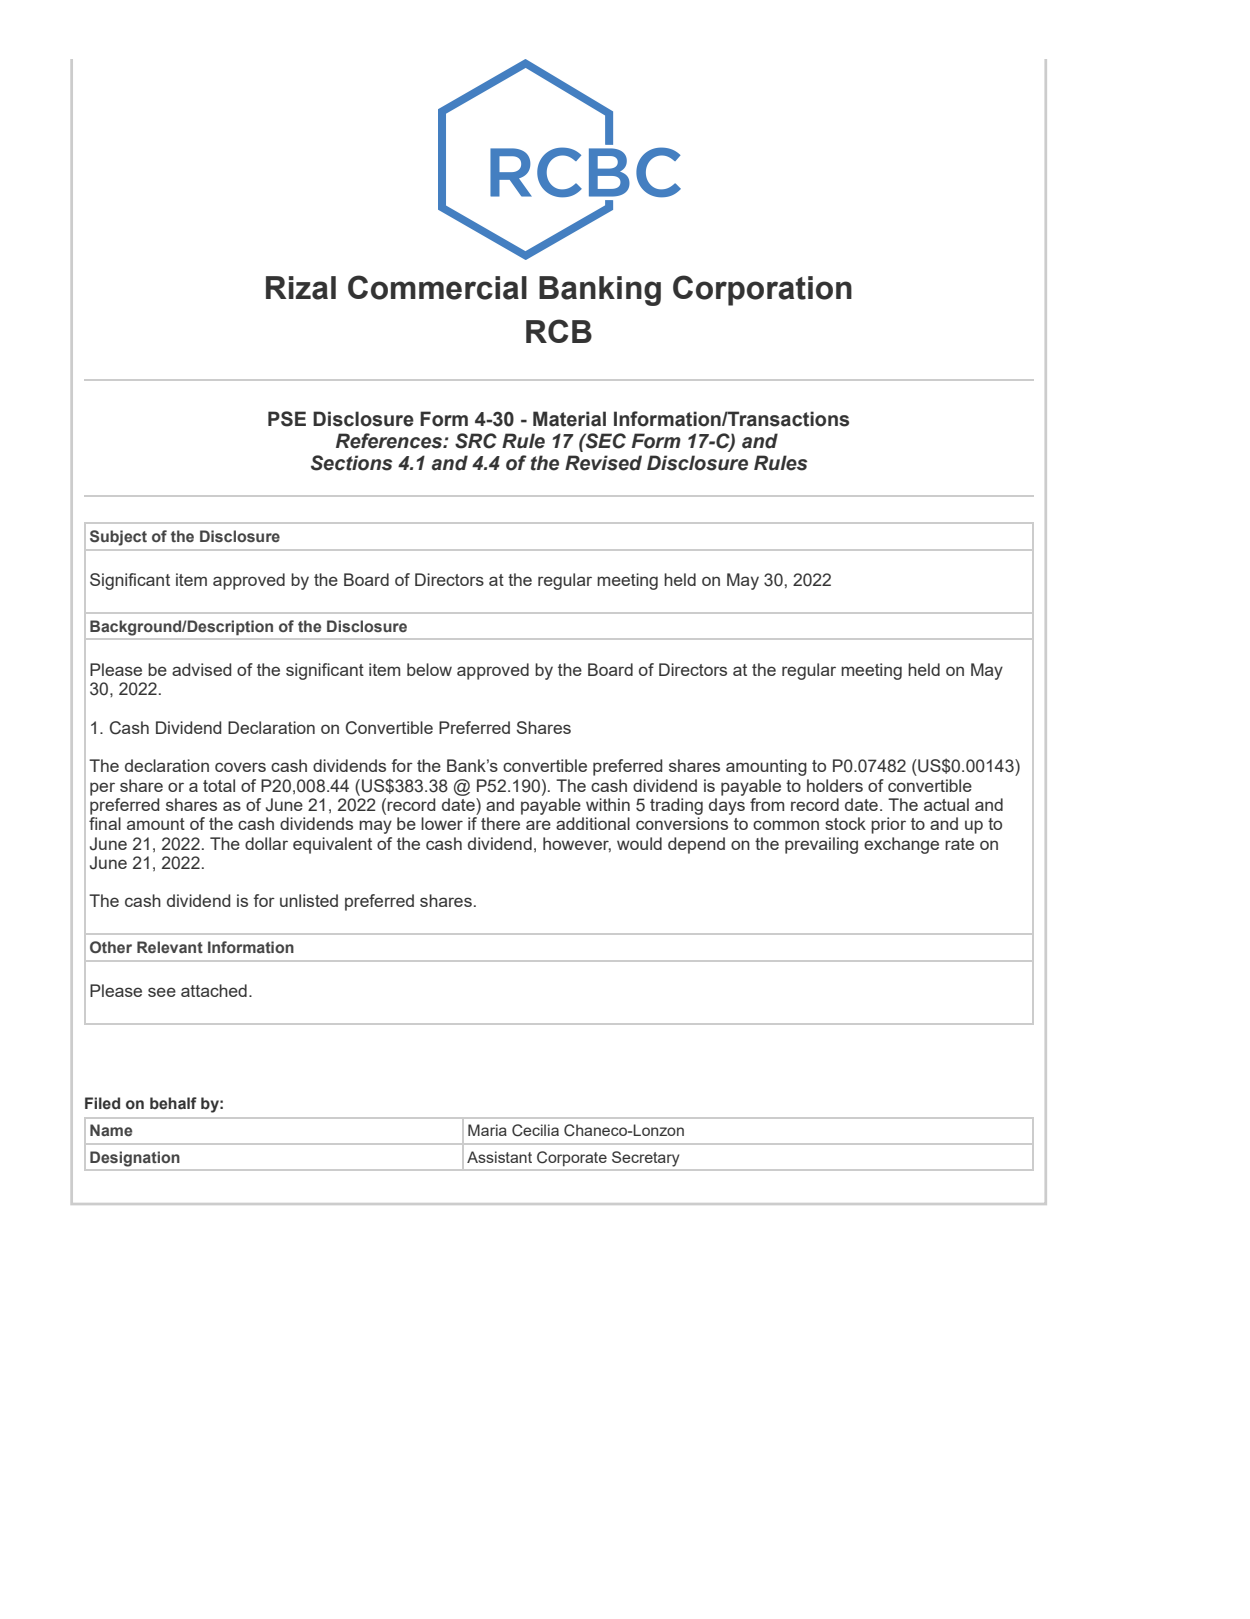 The height and width of the page is (1619, 1250). Describe the element at coordinates (437, 287) in the page. I see `Commercial` at that location.
